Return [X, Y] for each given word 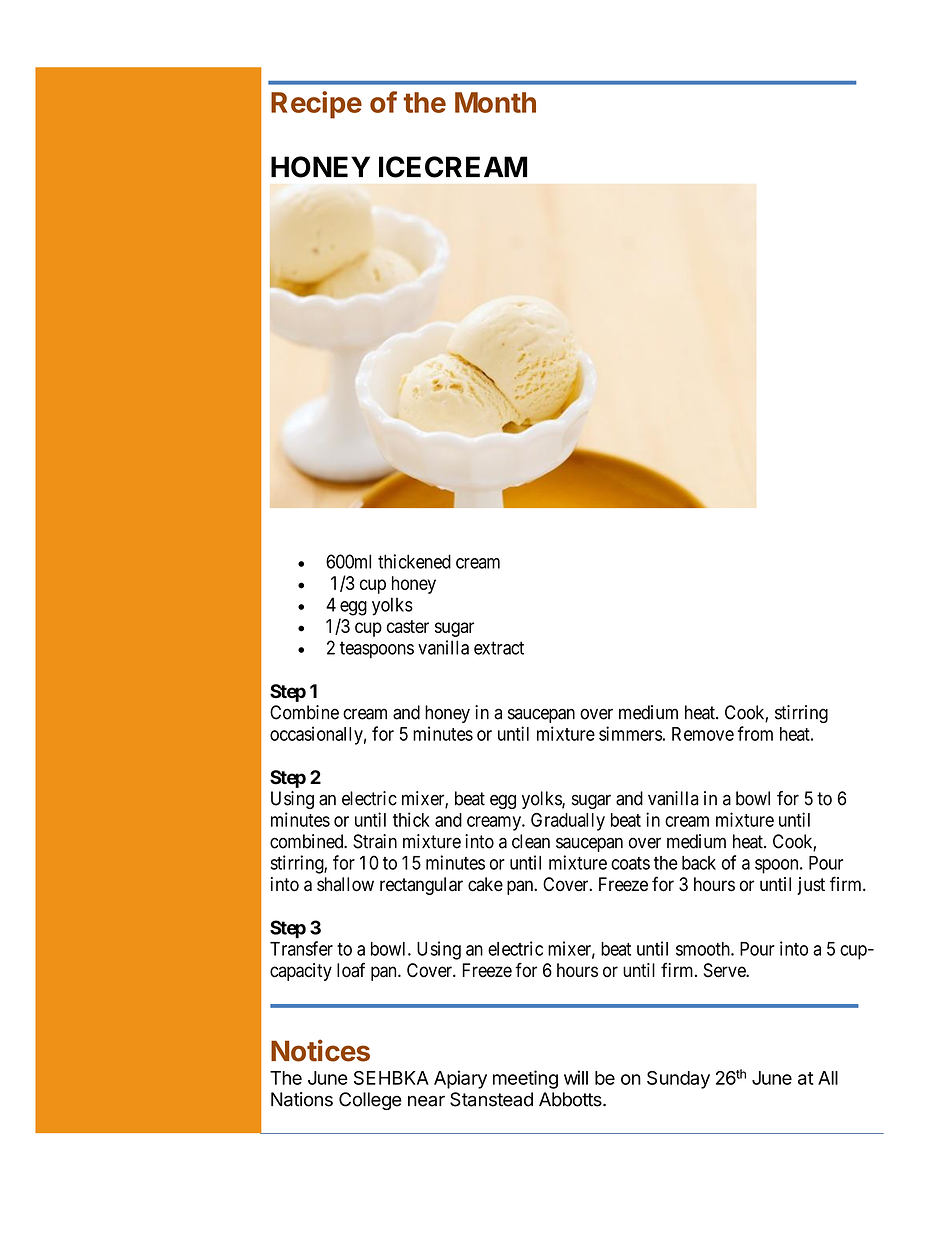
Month [495, 102]
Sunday [678, 1080]
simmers [630, 733]
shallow [345, 884]
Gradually [568, 822]
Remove [703, 734]
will [576, 1077]
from [755, 733]
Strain [375, 841]
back [699, 863]
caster [408, 626]
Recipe [316, 105]
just [811, 886]
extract [499, 648]
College [370, 1101]
